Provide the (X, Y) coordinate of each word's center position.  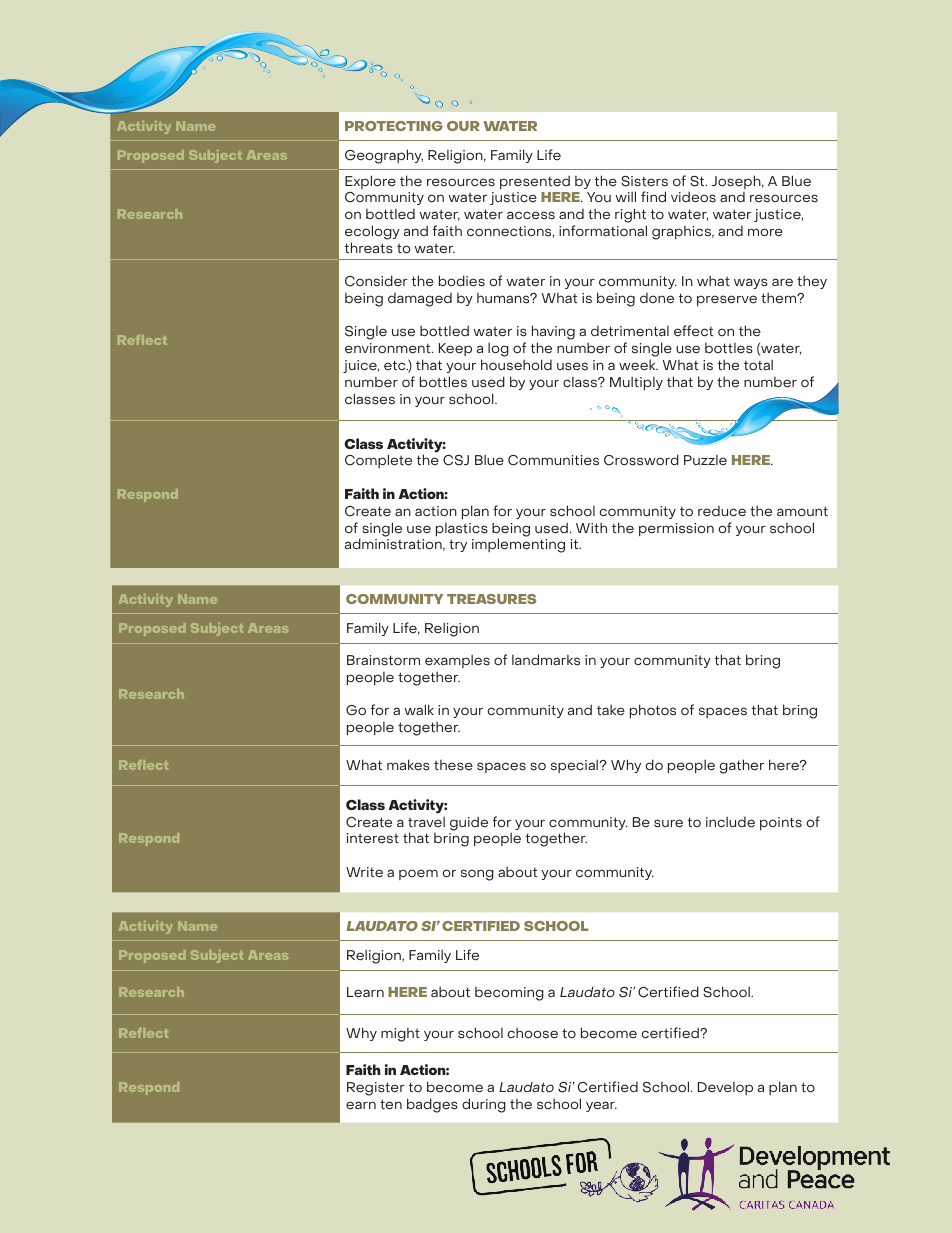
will (625, 196)
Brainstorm (383, 660)
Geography (384, 156)
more (765, 232)
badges (432, 1105)
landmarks (546, 660)
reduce (722, 511)
